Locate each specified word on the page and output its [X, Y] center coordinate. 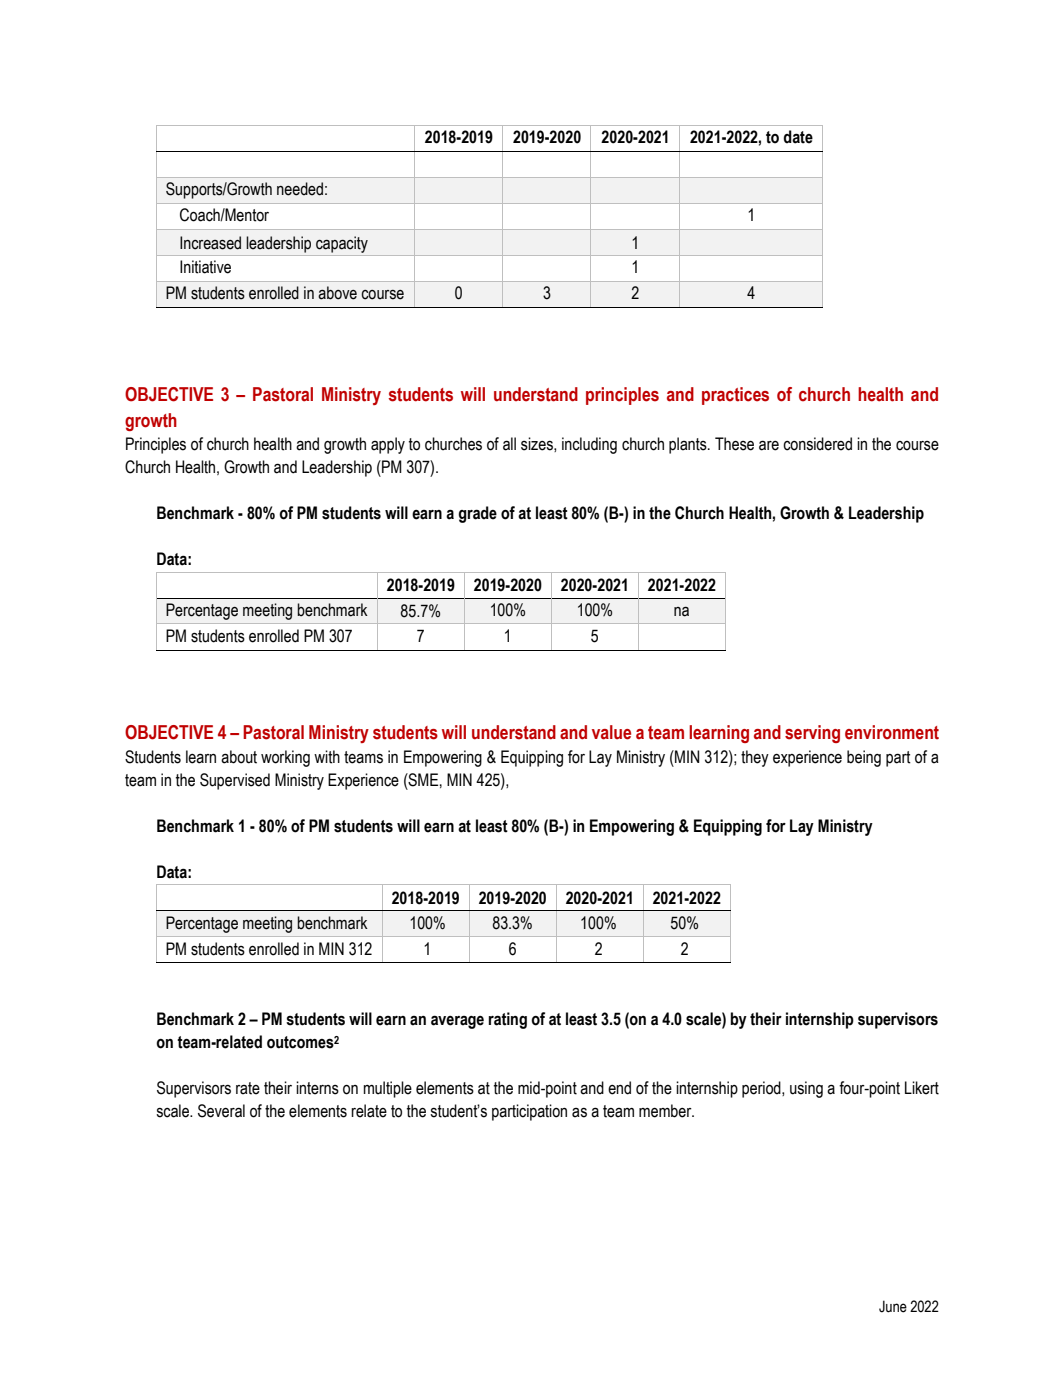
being [864, 758]
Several [221, 1111]
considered [817, 444]
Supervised [235, 781]
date [798, 137]
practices [735, 396]
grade [477, 514]
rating [508, 1020]
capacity [342, 244]
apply [388, 445]
